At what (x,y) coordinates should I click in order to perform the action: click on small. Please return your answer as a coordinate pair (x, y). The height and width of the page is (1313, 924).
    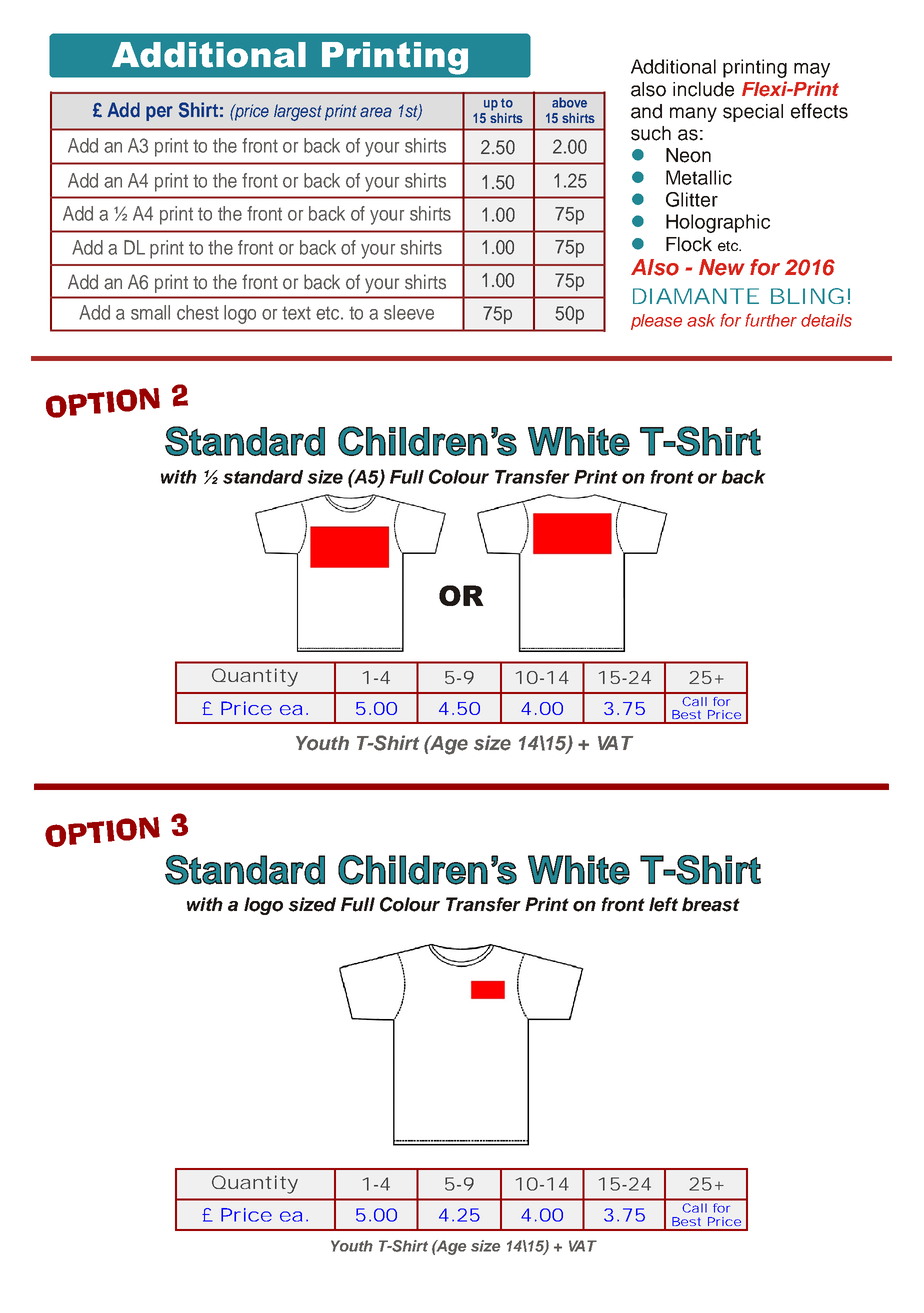
    Looking at the image, I should click on (150, 312).
